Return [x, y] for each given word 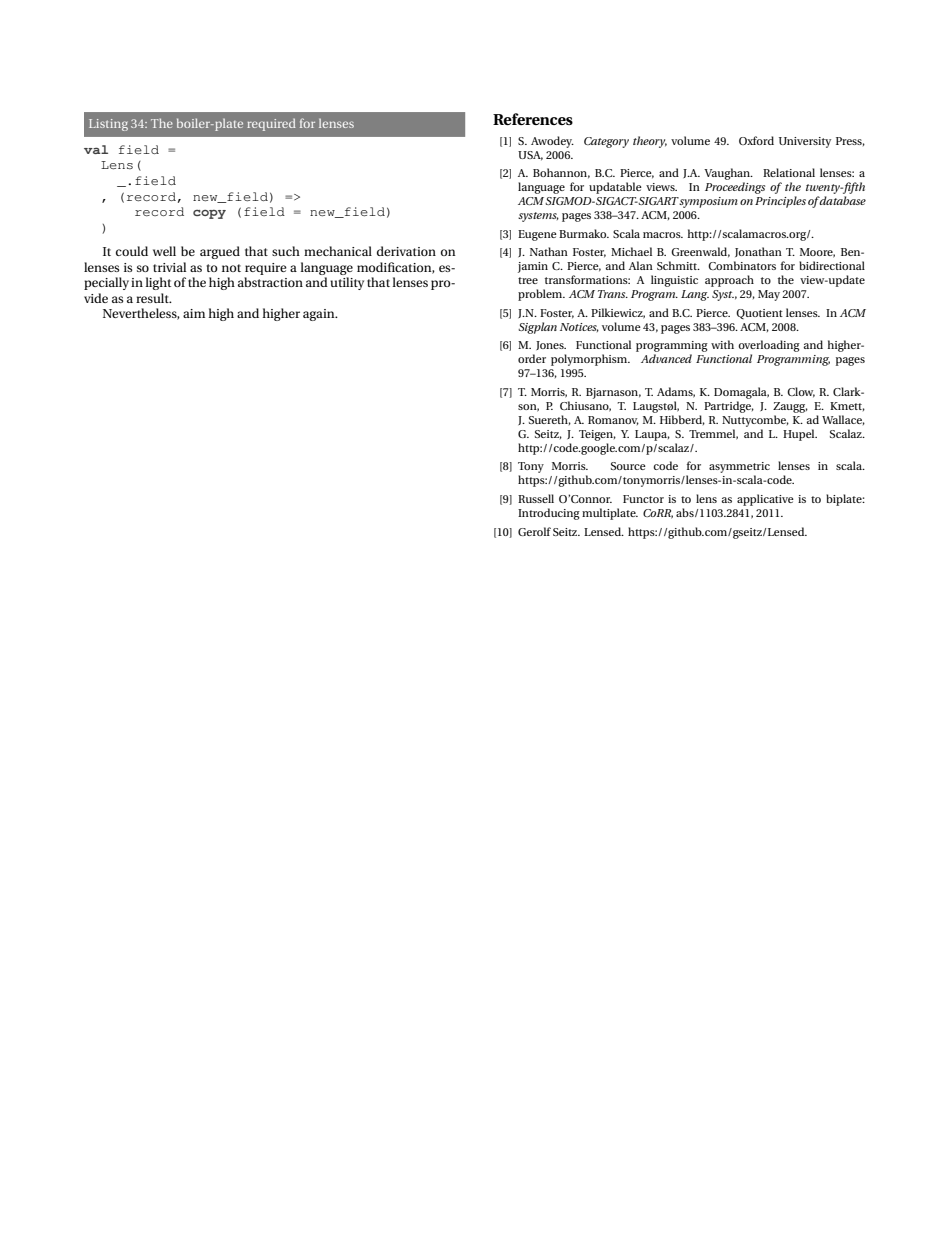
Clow [801, 392]
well [164, 251]
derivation [406, 251]
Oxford [756, 140]
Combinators [742, 265]
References [533, 119]
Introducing [549, 514]
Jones [551, 345]
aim [194, 313]
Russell [536, 498]
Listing [108, 125]
